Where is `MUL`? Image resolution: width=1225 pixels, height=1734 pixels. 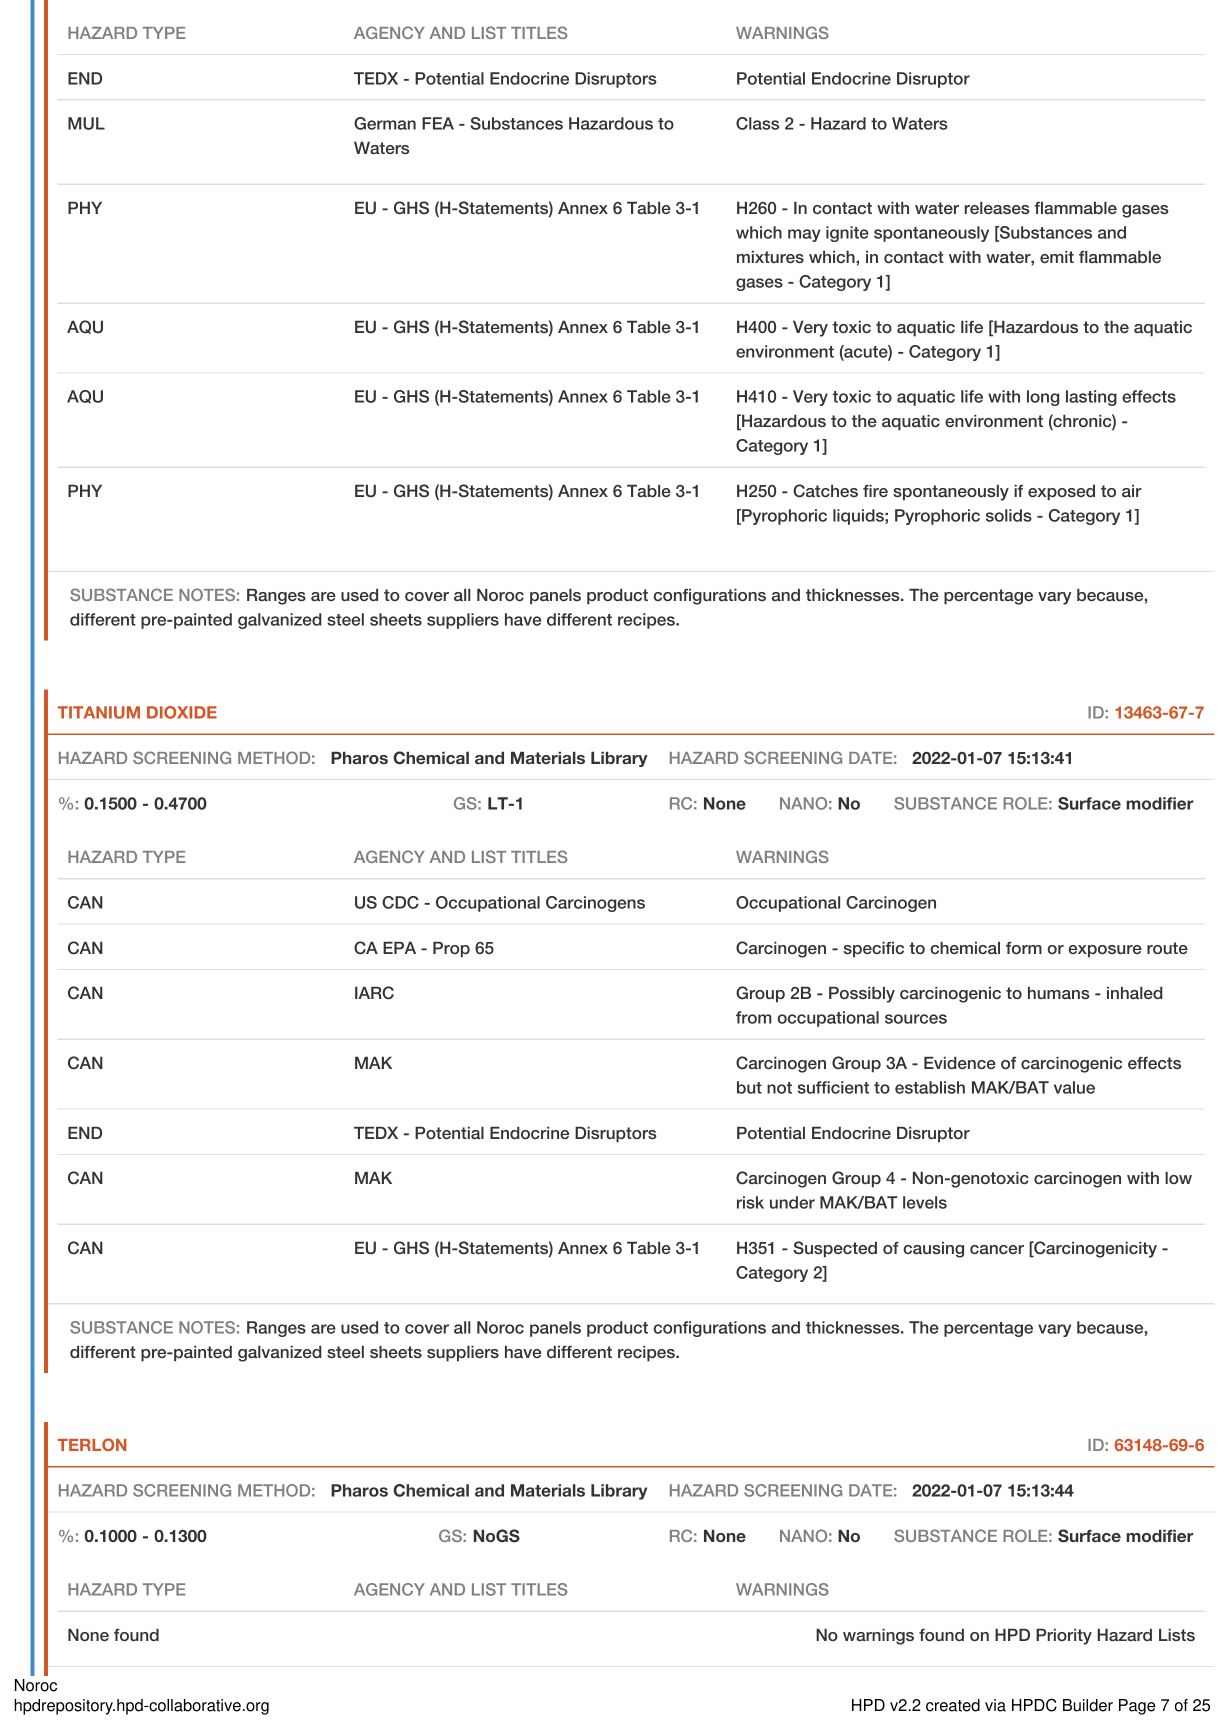 MUL is located at coordinates (86, 123).
